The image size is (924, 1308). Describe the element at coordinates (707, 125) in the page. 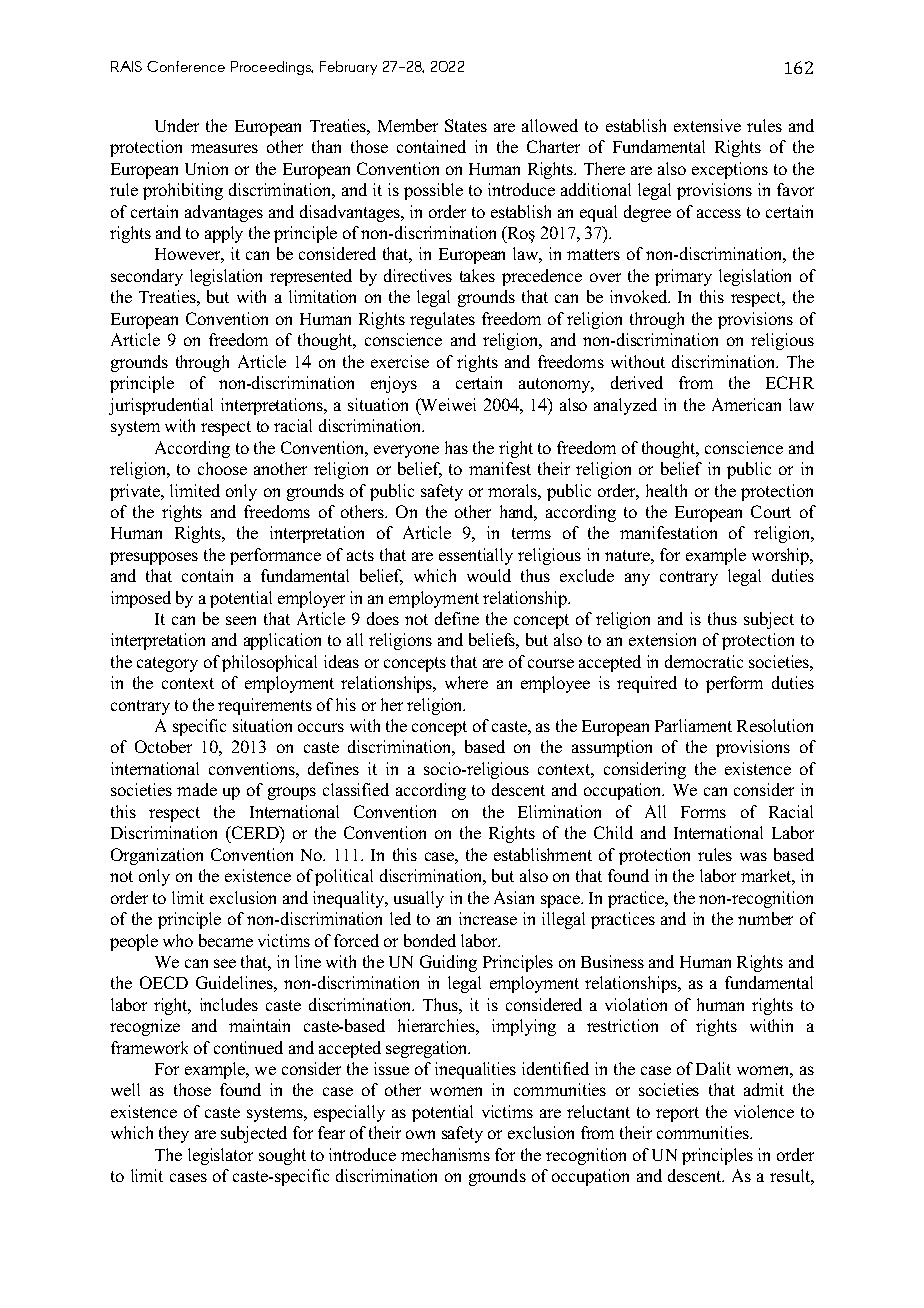

I see `extensive` at that location.
